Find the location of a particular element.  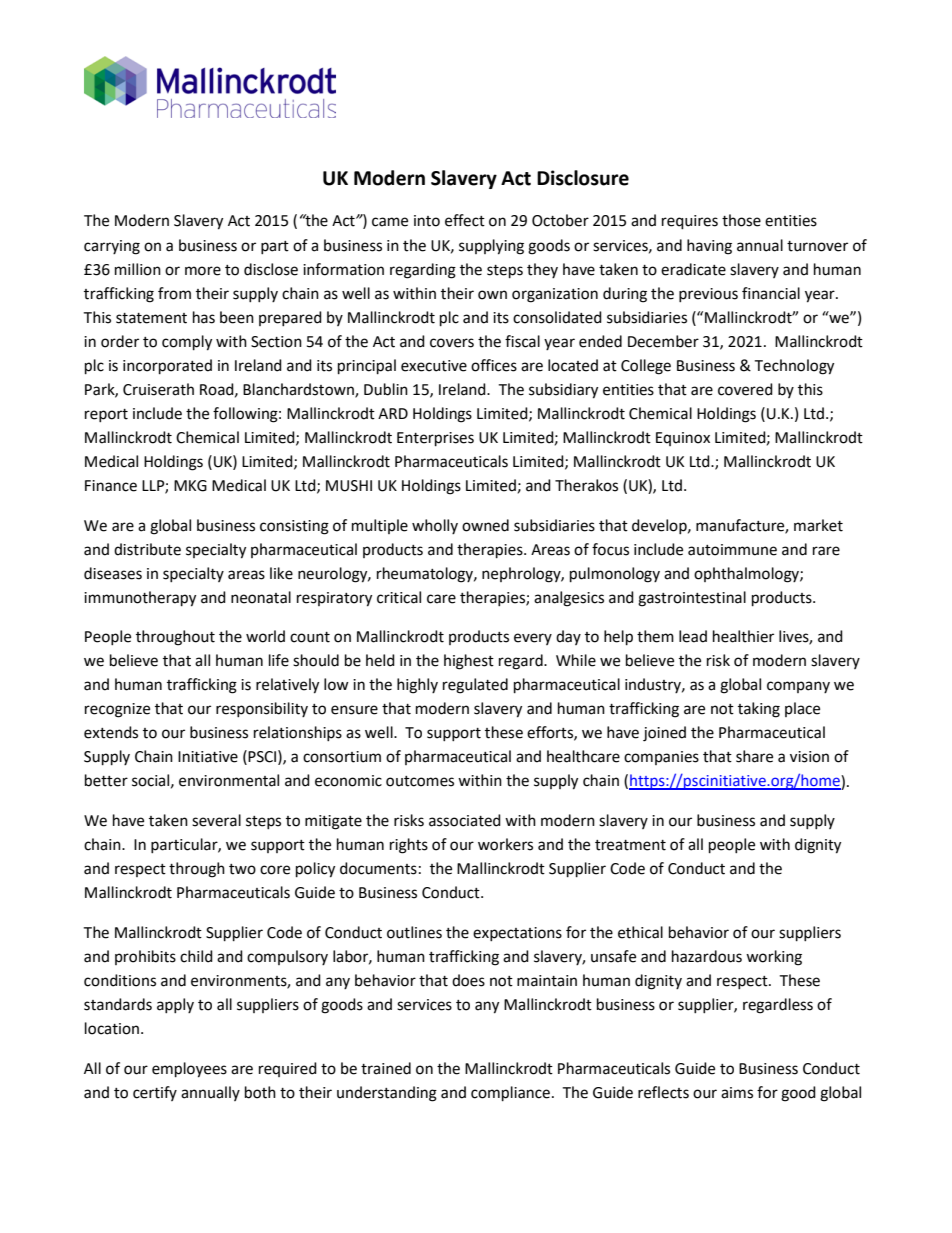

autoimmune is located at coordinates (732, 550).
